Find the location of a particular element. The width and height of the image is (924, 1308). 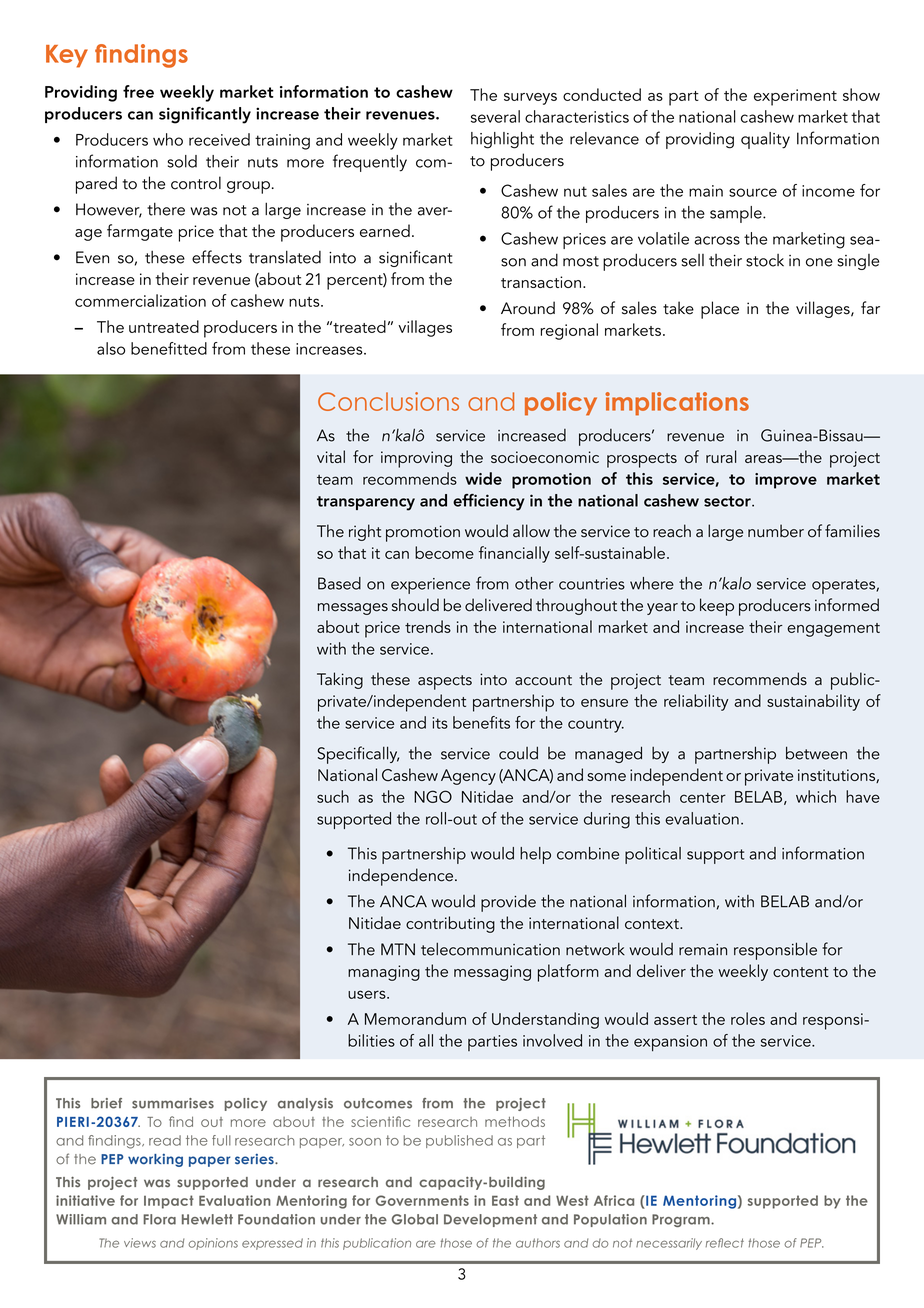

aspects is located at coordinates (445, 682).
